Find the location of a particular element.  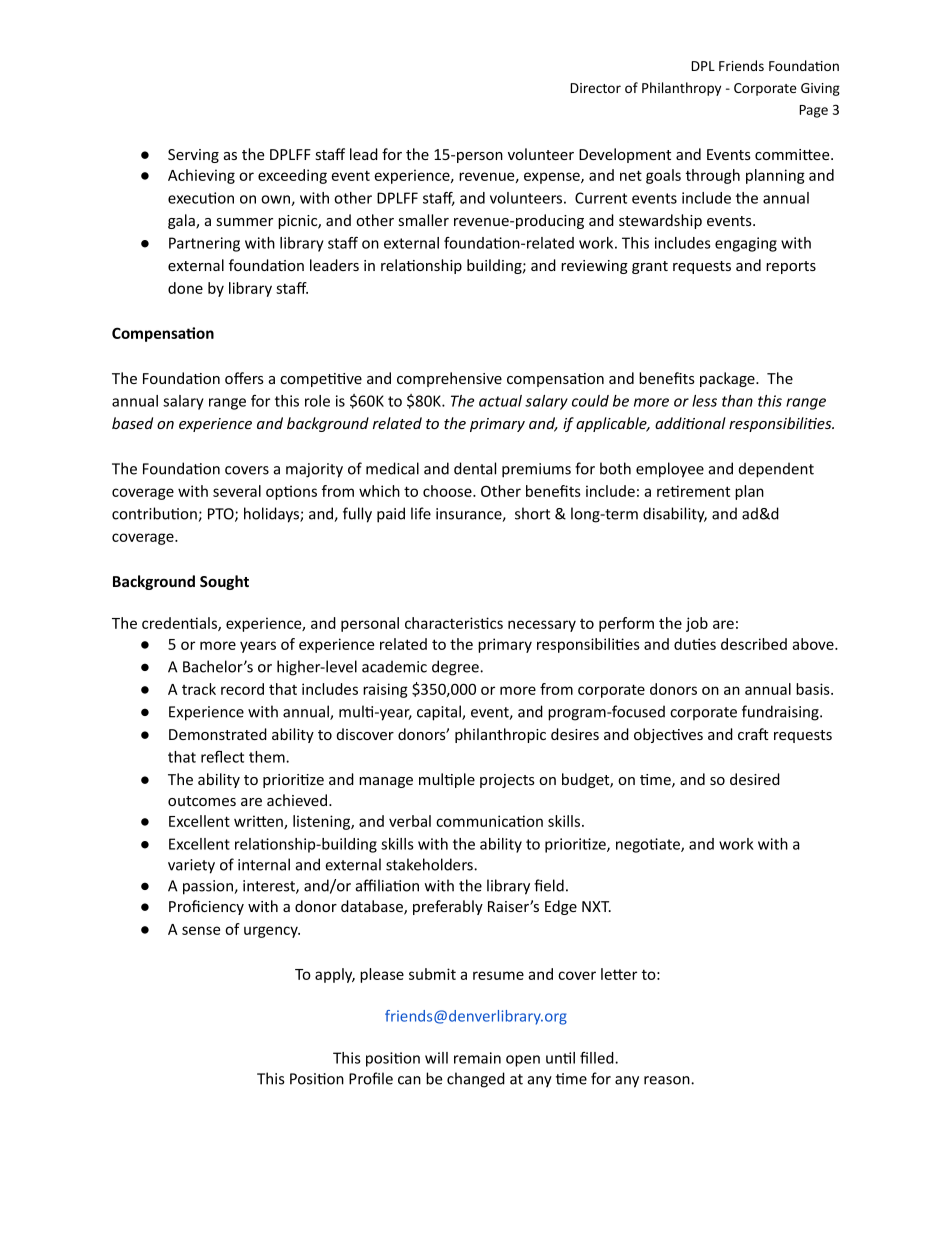

based is located at coordinates (132, 423).
